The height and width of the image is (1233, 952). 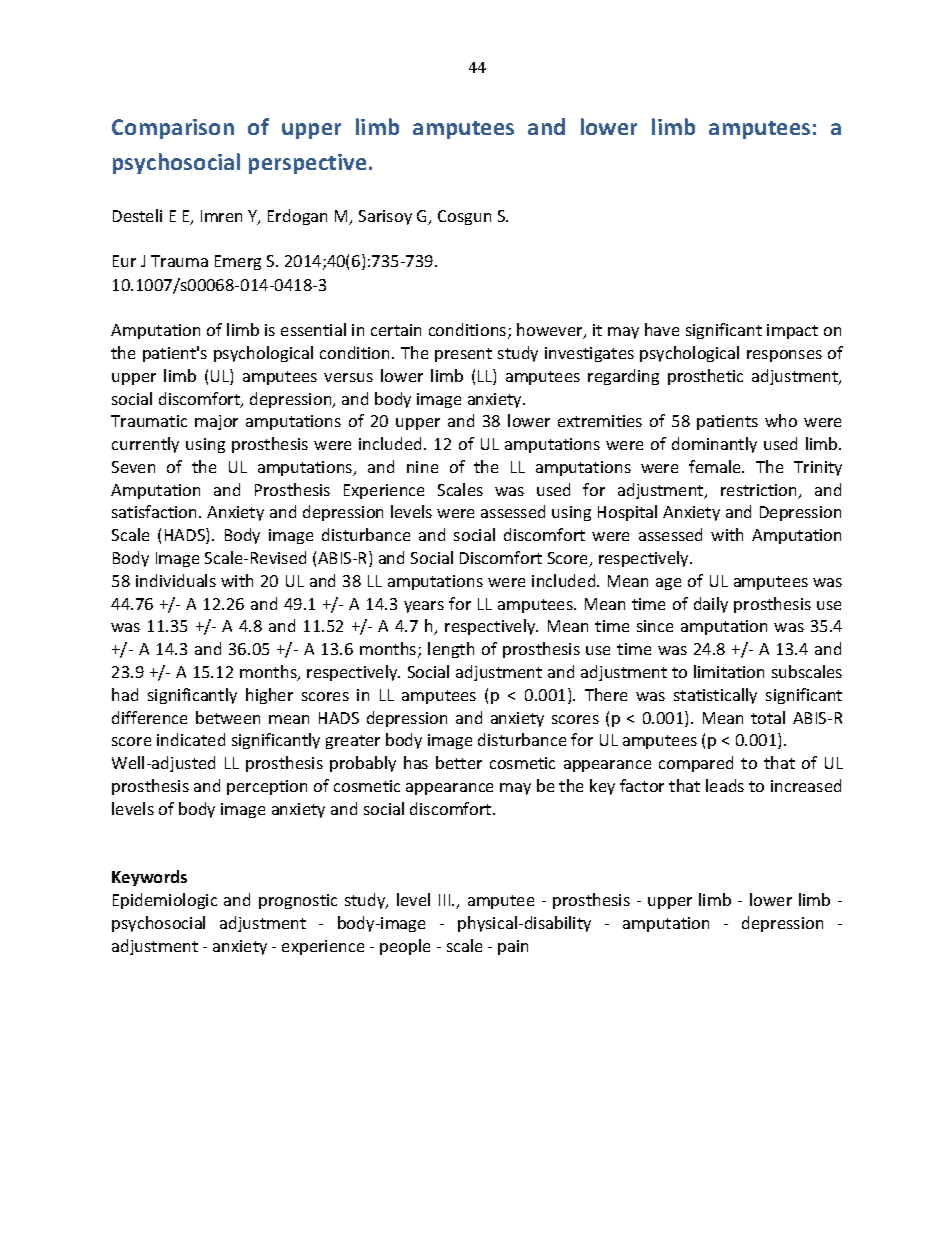 What do you see at coordinates (760, 491) in the image?
I see `restriction` at bounding box center [760, 491].
